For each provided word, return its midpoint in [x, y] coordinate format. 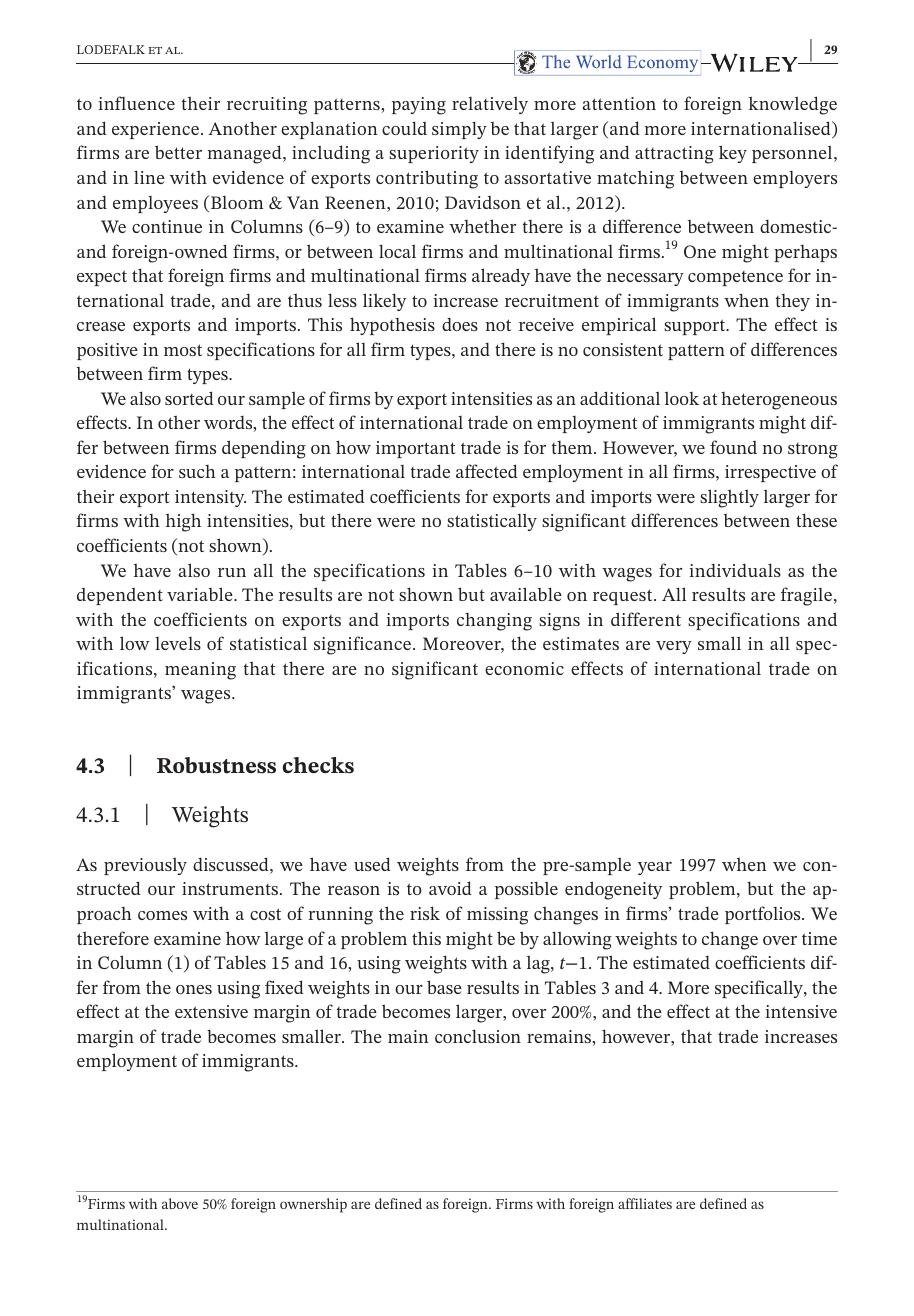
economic [524, 668]
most [183, 350]
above [180, 1203]
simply [459, 130]
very [674, 647]
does [460, 324]
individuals [735, 570]
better [178, 152]
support [696, 327]
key [733, 154]
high [183, 522]
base [444, 987]
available [526, 594]
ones [194, 989]
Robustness [216, 765]
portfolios [764, 915]
